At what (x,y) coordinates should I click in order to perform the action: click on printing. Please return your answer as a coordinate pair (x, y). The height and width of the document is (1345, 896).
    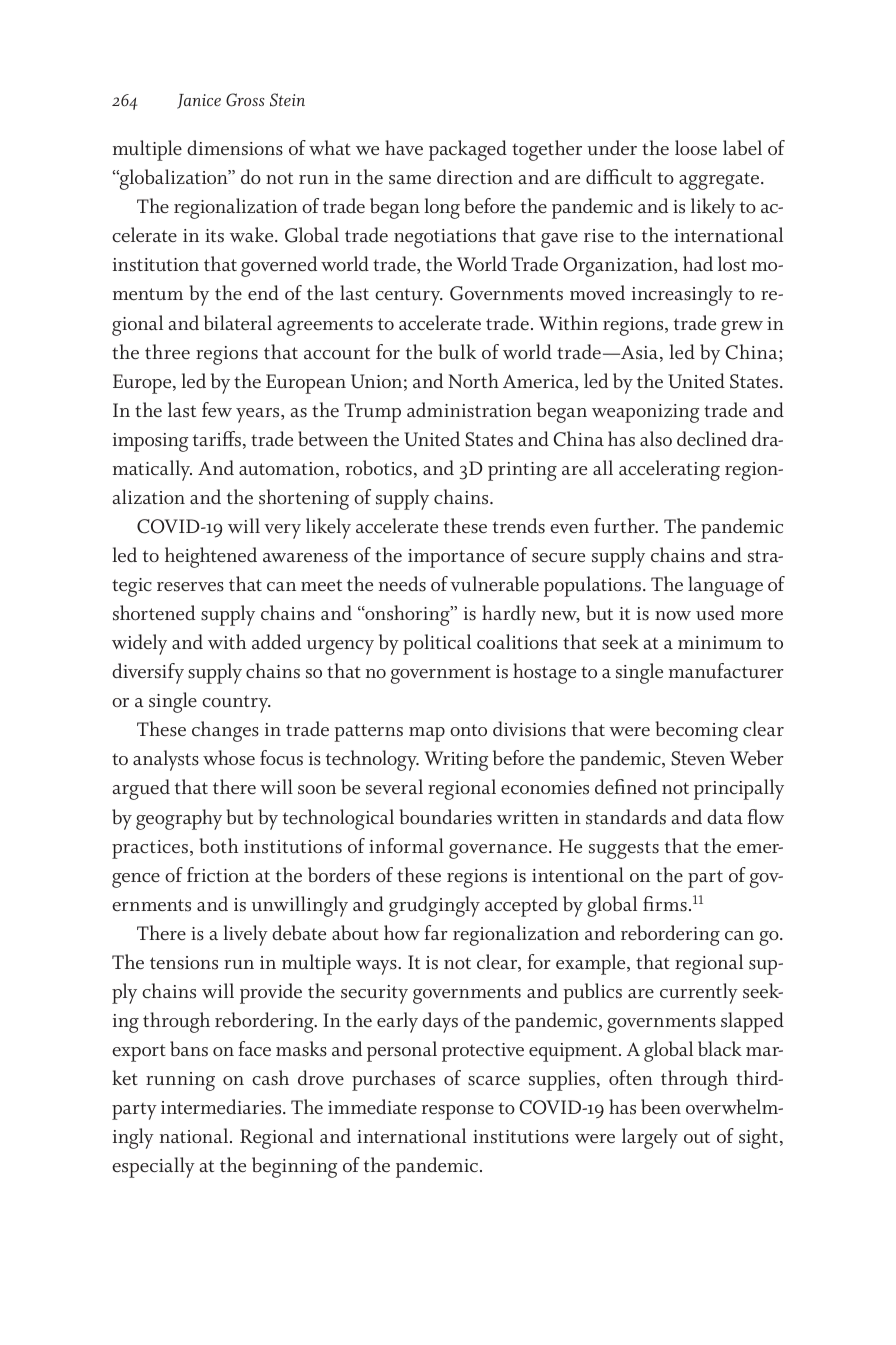
    Looking at the image, I should click on (522, 471).
